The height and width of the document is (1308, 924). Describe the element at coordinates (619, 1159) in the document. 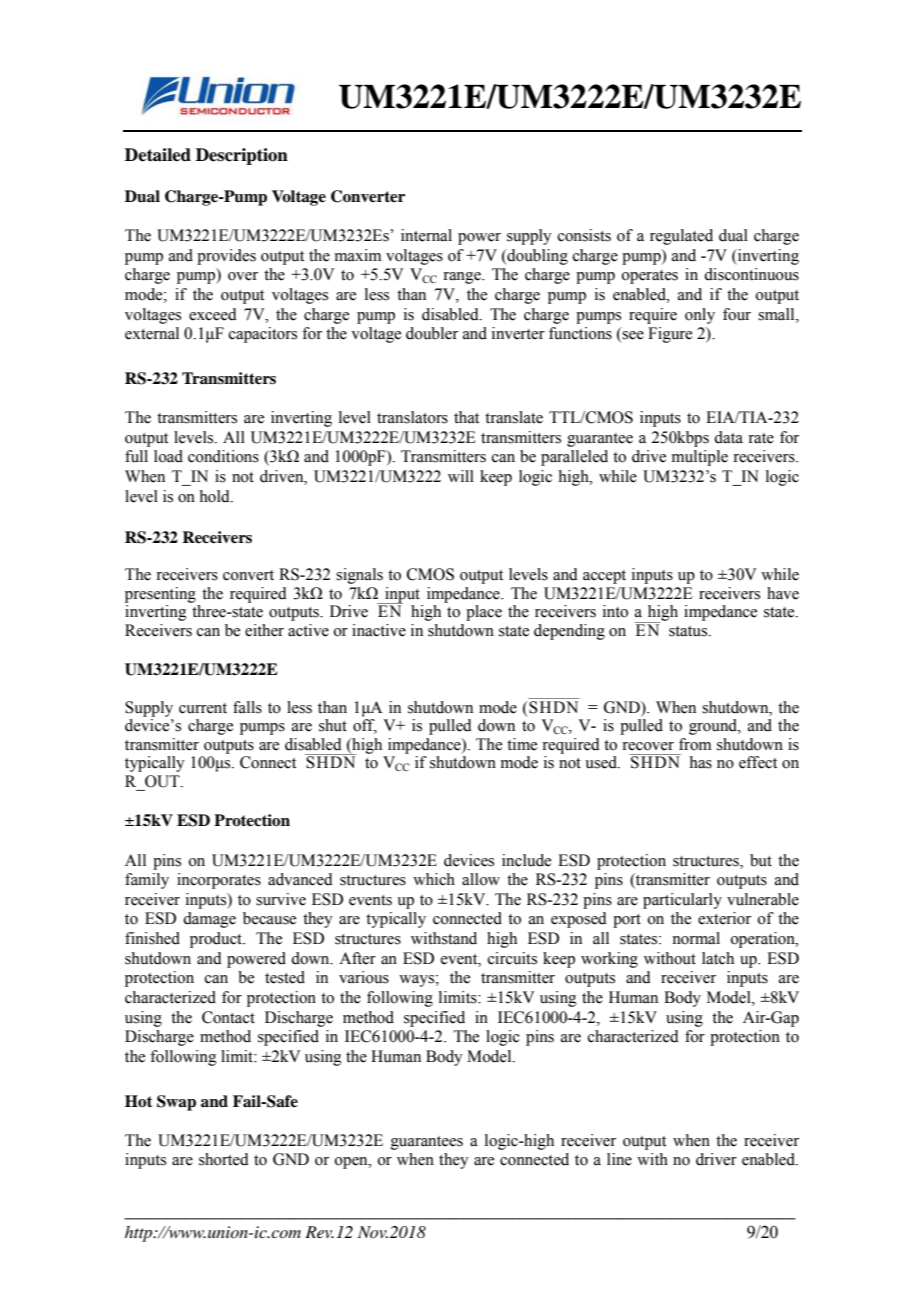

I see `line` at that location.
